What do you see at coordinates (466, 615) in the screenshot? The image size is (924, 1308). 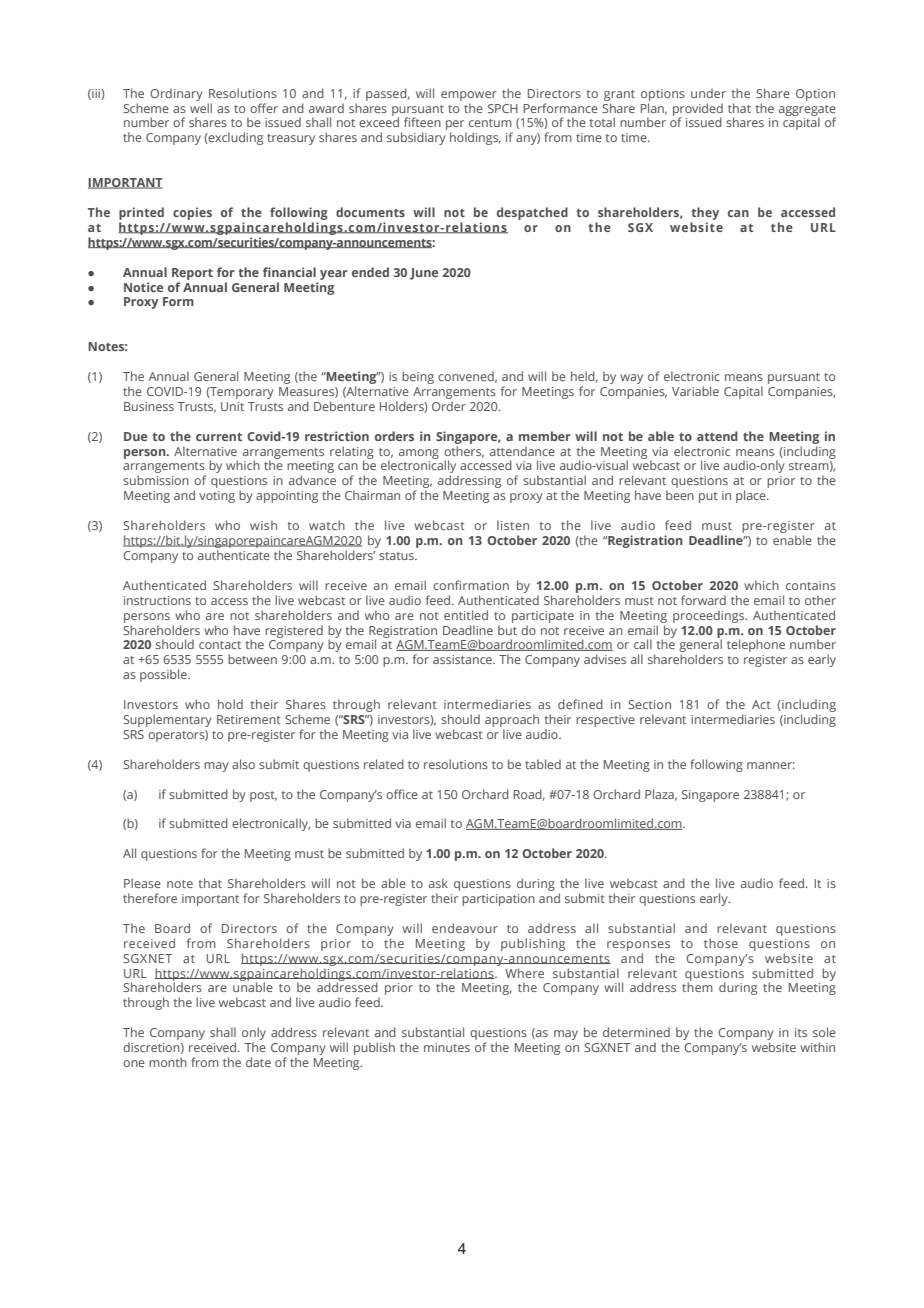 I see `entitled` at bounding box center [466, 615].
